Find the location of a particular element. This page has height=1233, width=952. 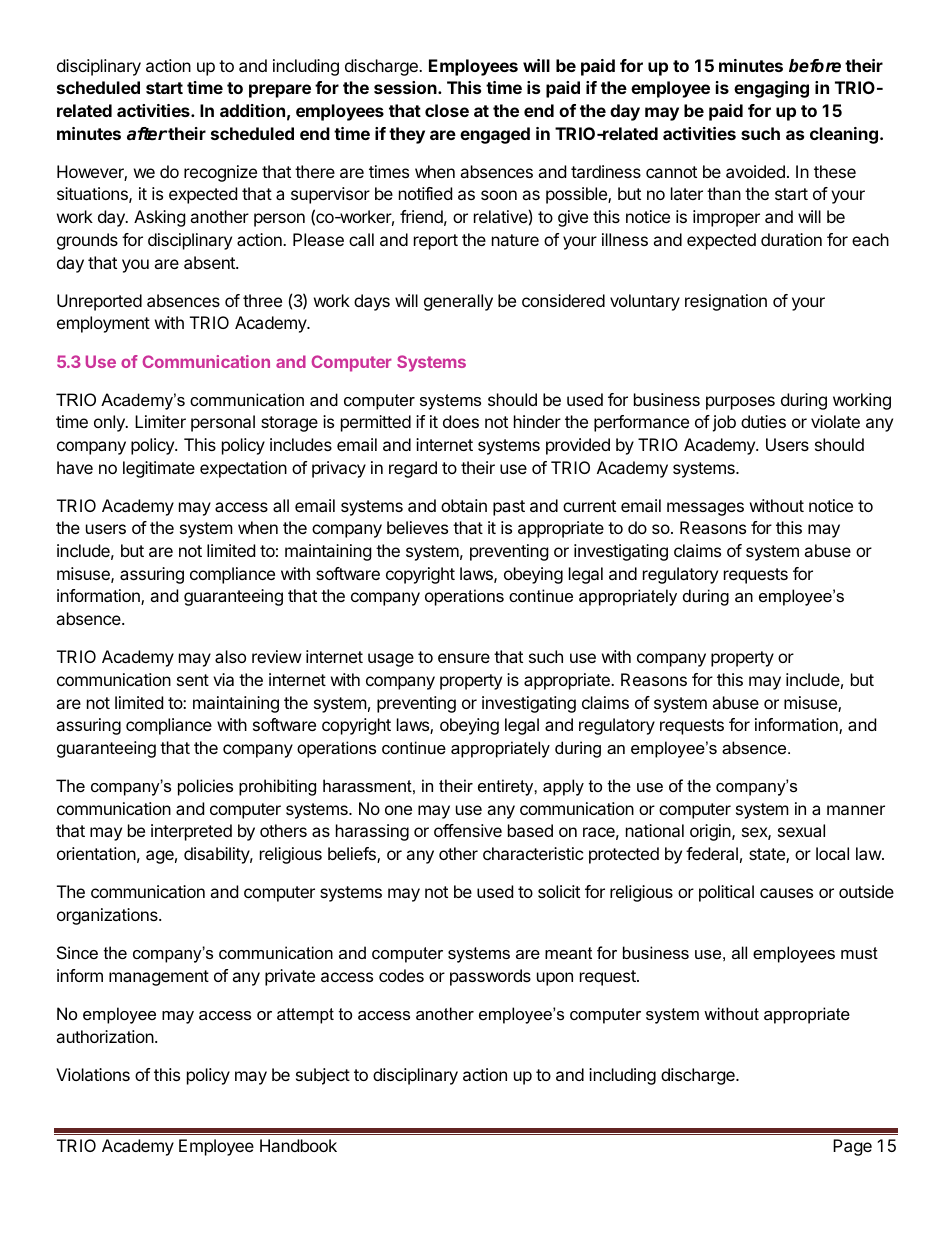

engaging is located at coordinates (771, 89).
